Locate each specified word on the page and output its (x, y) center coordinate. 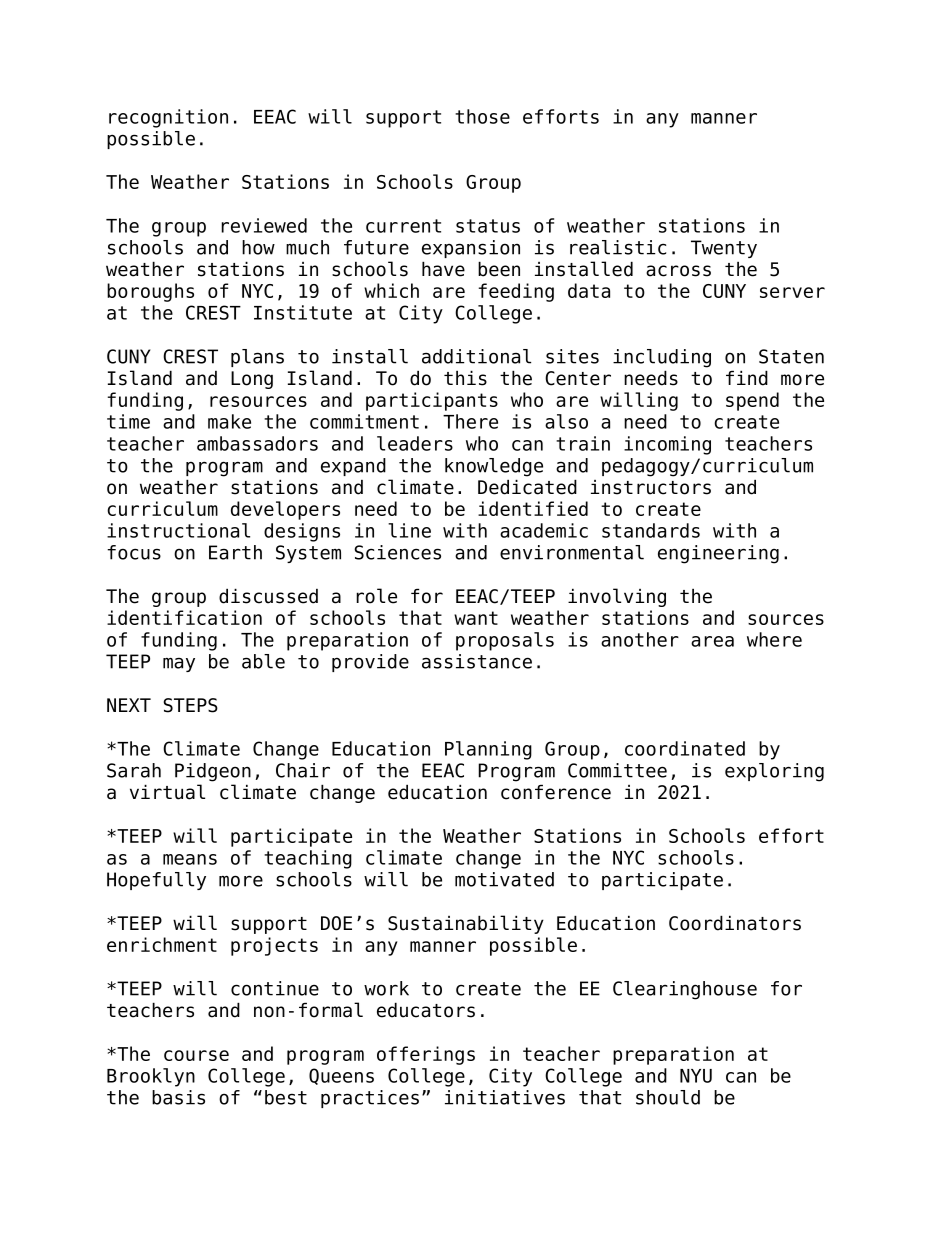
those (482, 116)
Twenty (724, 249)
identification (184, 617)
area (712, 641)
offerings (426, 1055)
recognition (168, 118)
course (196, 1055)
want (476, 618)
